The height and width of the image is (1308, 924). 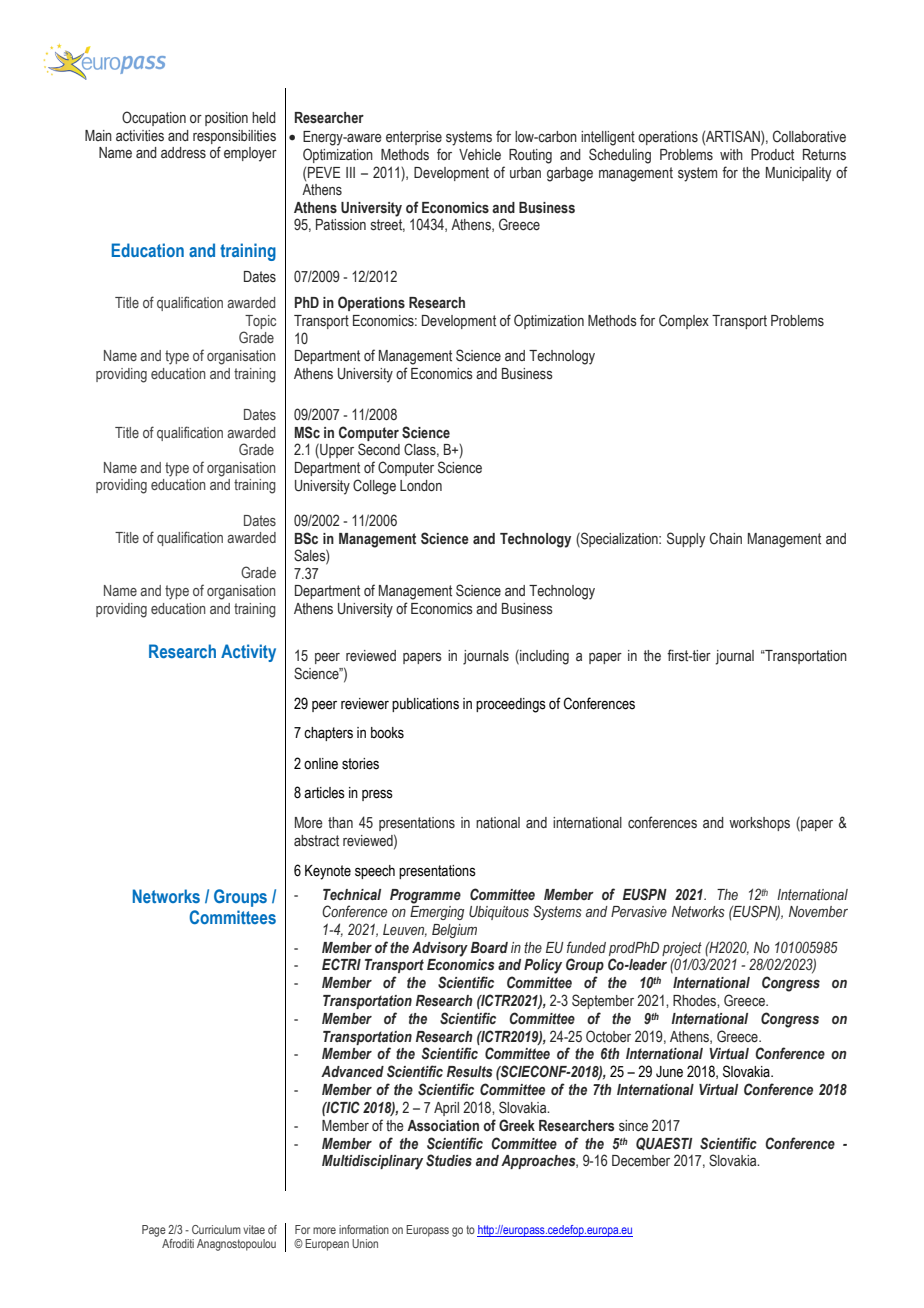 What do you see at coordinates (480, 154) in the image?
I see `Vehicle` at bounding box center [480, 154].
